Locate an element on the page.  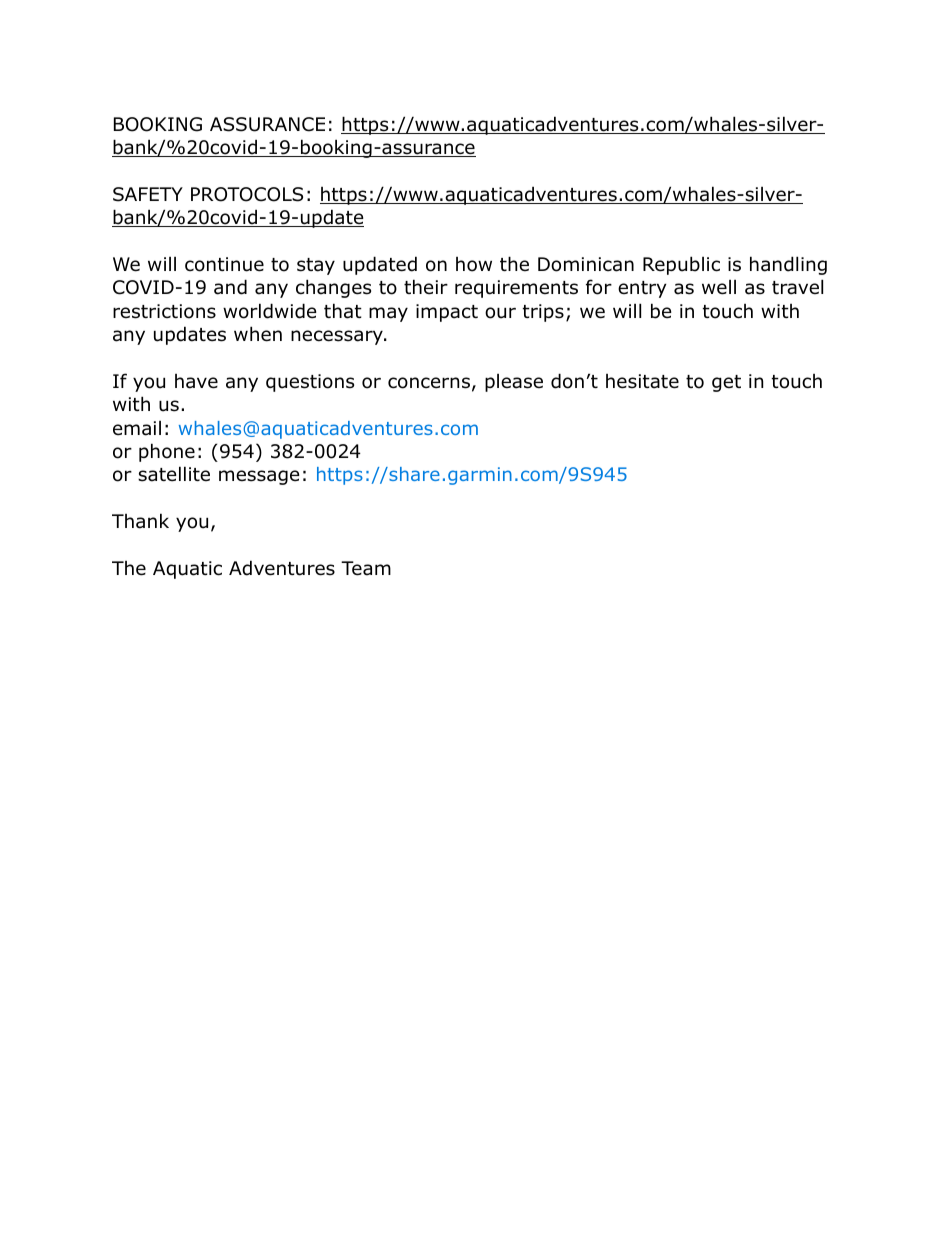
Team is located at coordinates (366, 568).
